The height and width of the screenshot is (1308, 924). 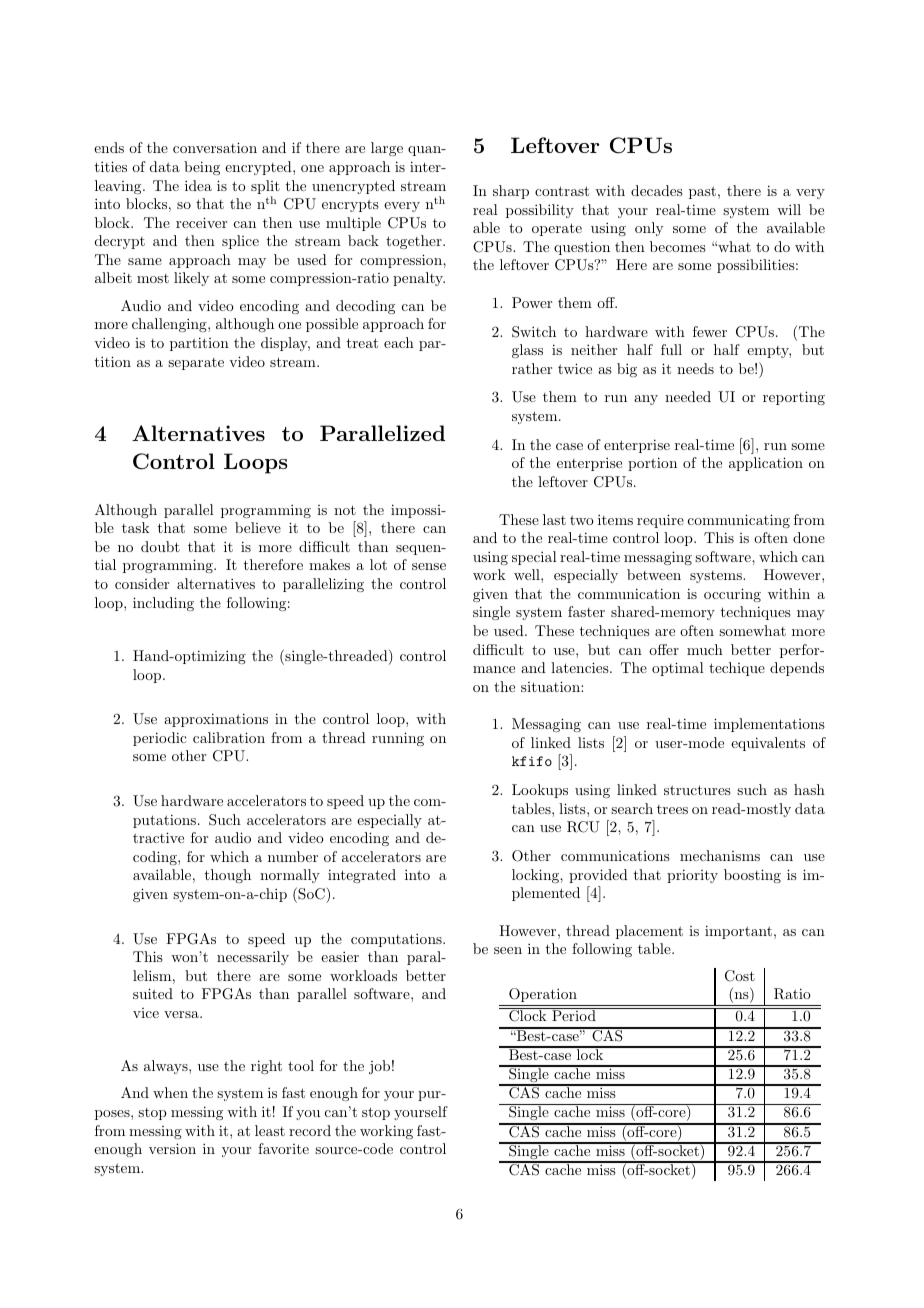 I want to click on decades, so click(x=657, y=190).
